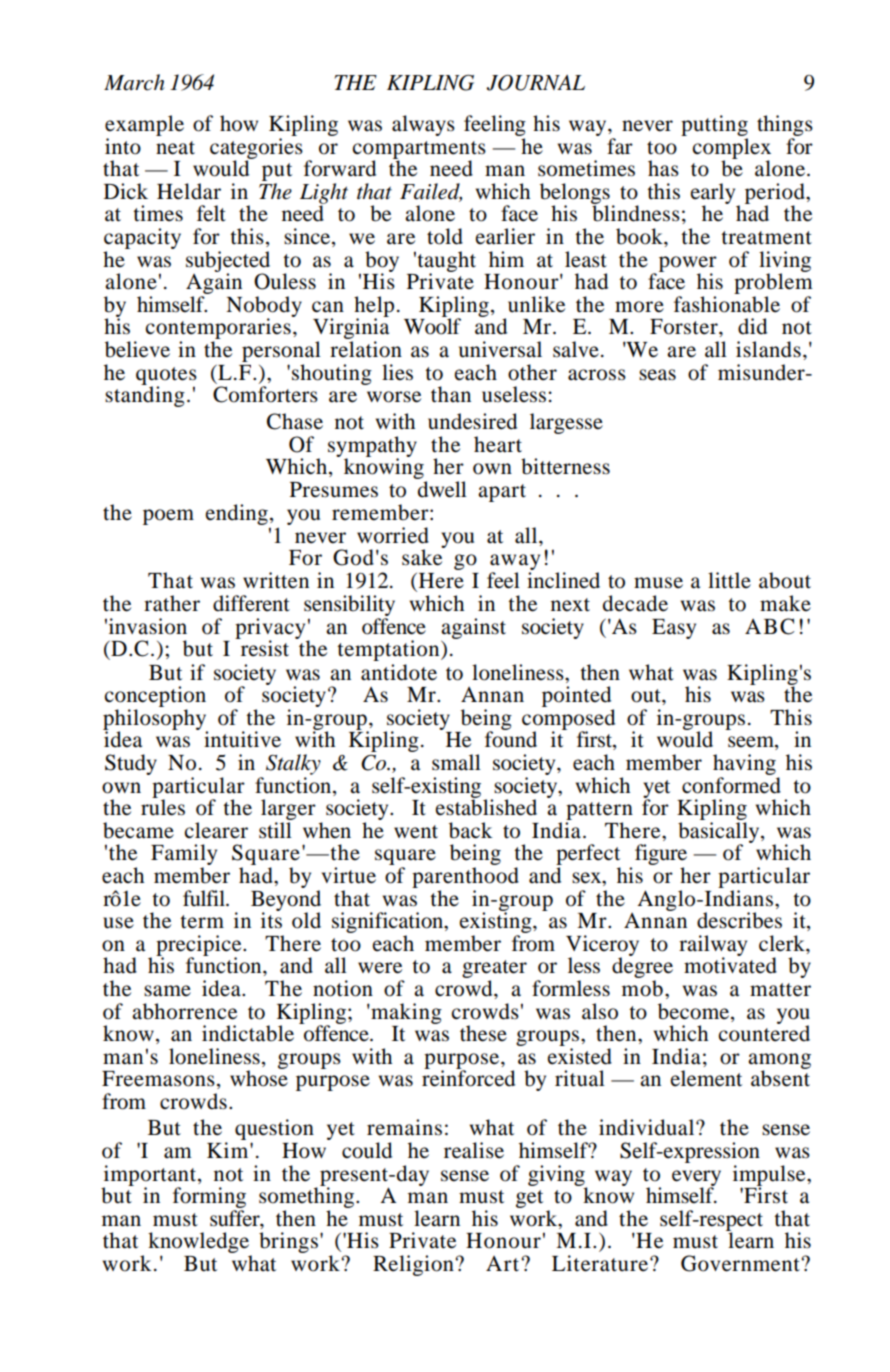  I want to click on little, so click(729, 580).
